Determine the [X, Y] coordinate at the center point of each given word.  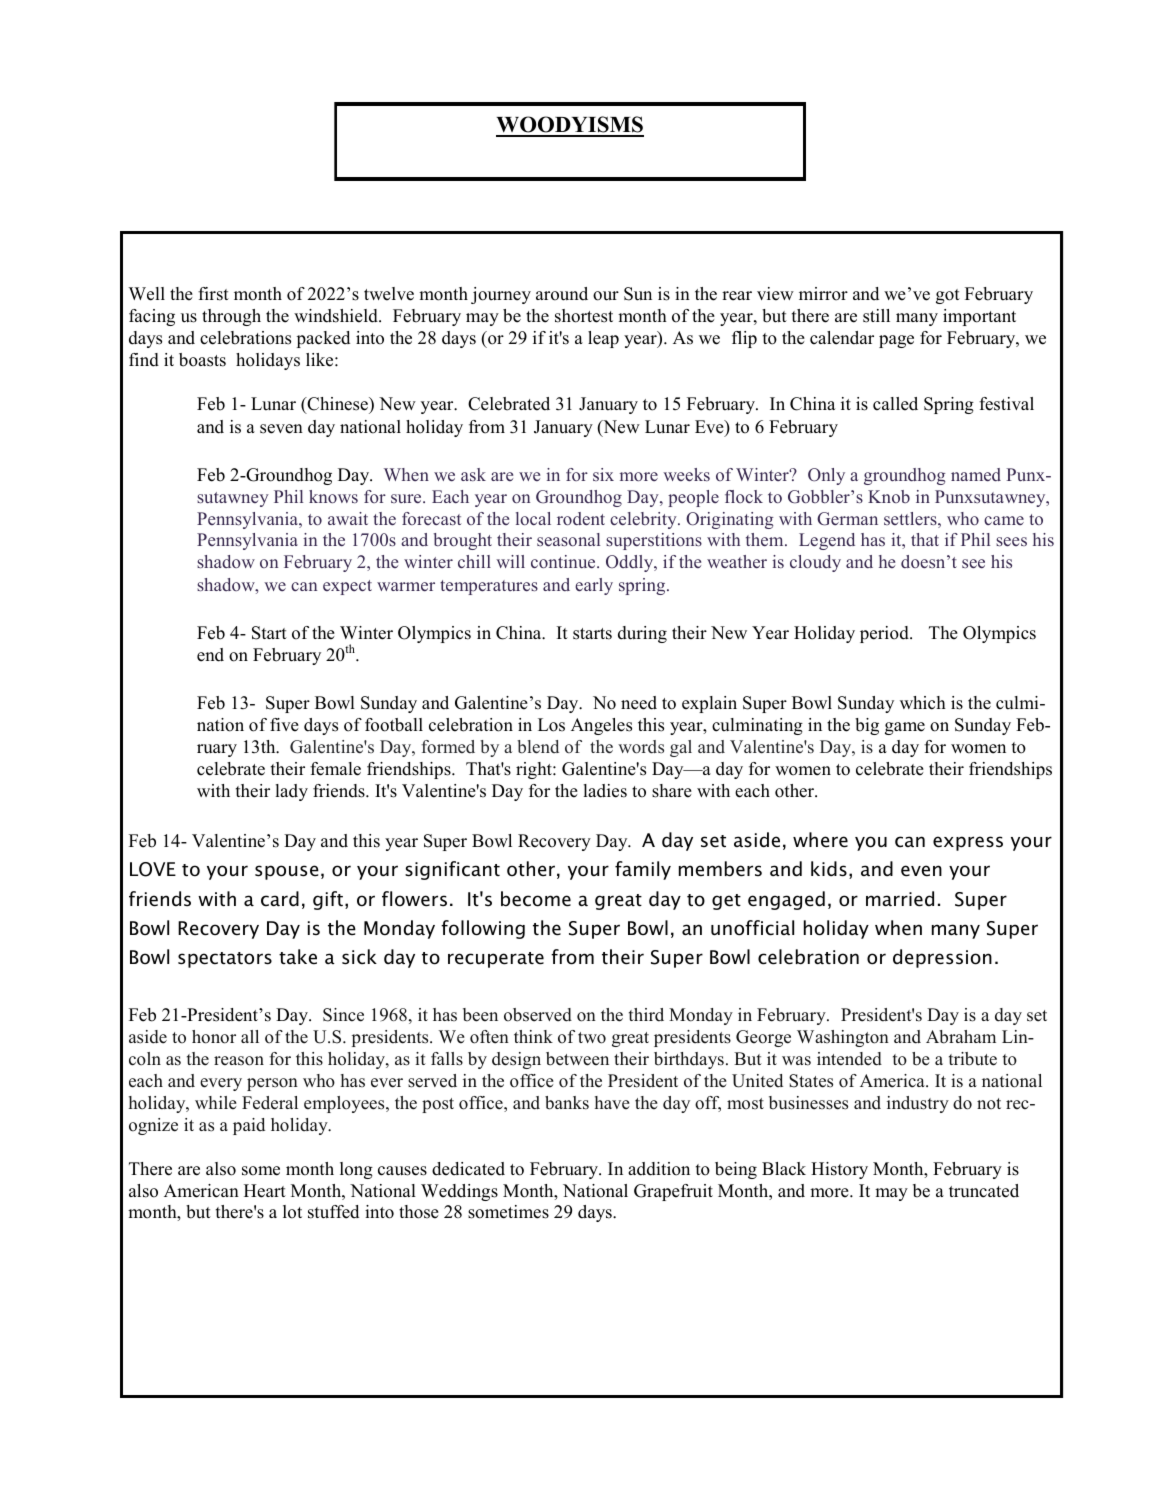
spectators [225, 960]
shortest [584, 316]
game [905, 728]
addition [659, 1169]
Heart [265, 1191]
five [284, 725]
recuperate [496, 960]
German [847, 519]
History [839, 1170]
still [876, 316]
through [231, 317]
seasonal [568, 540]
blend [538, 747]
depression [942, 958]
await [348, 518]
